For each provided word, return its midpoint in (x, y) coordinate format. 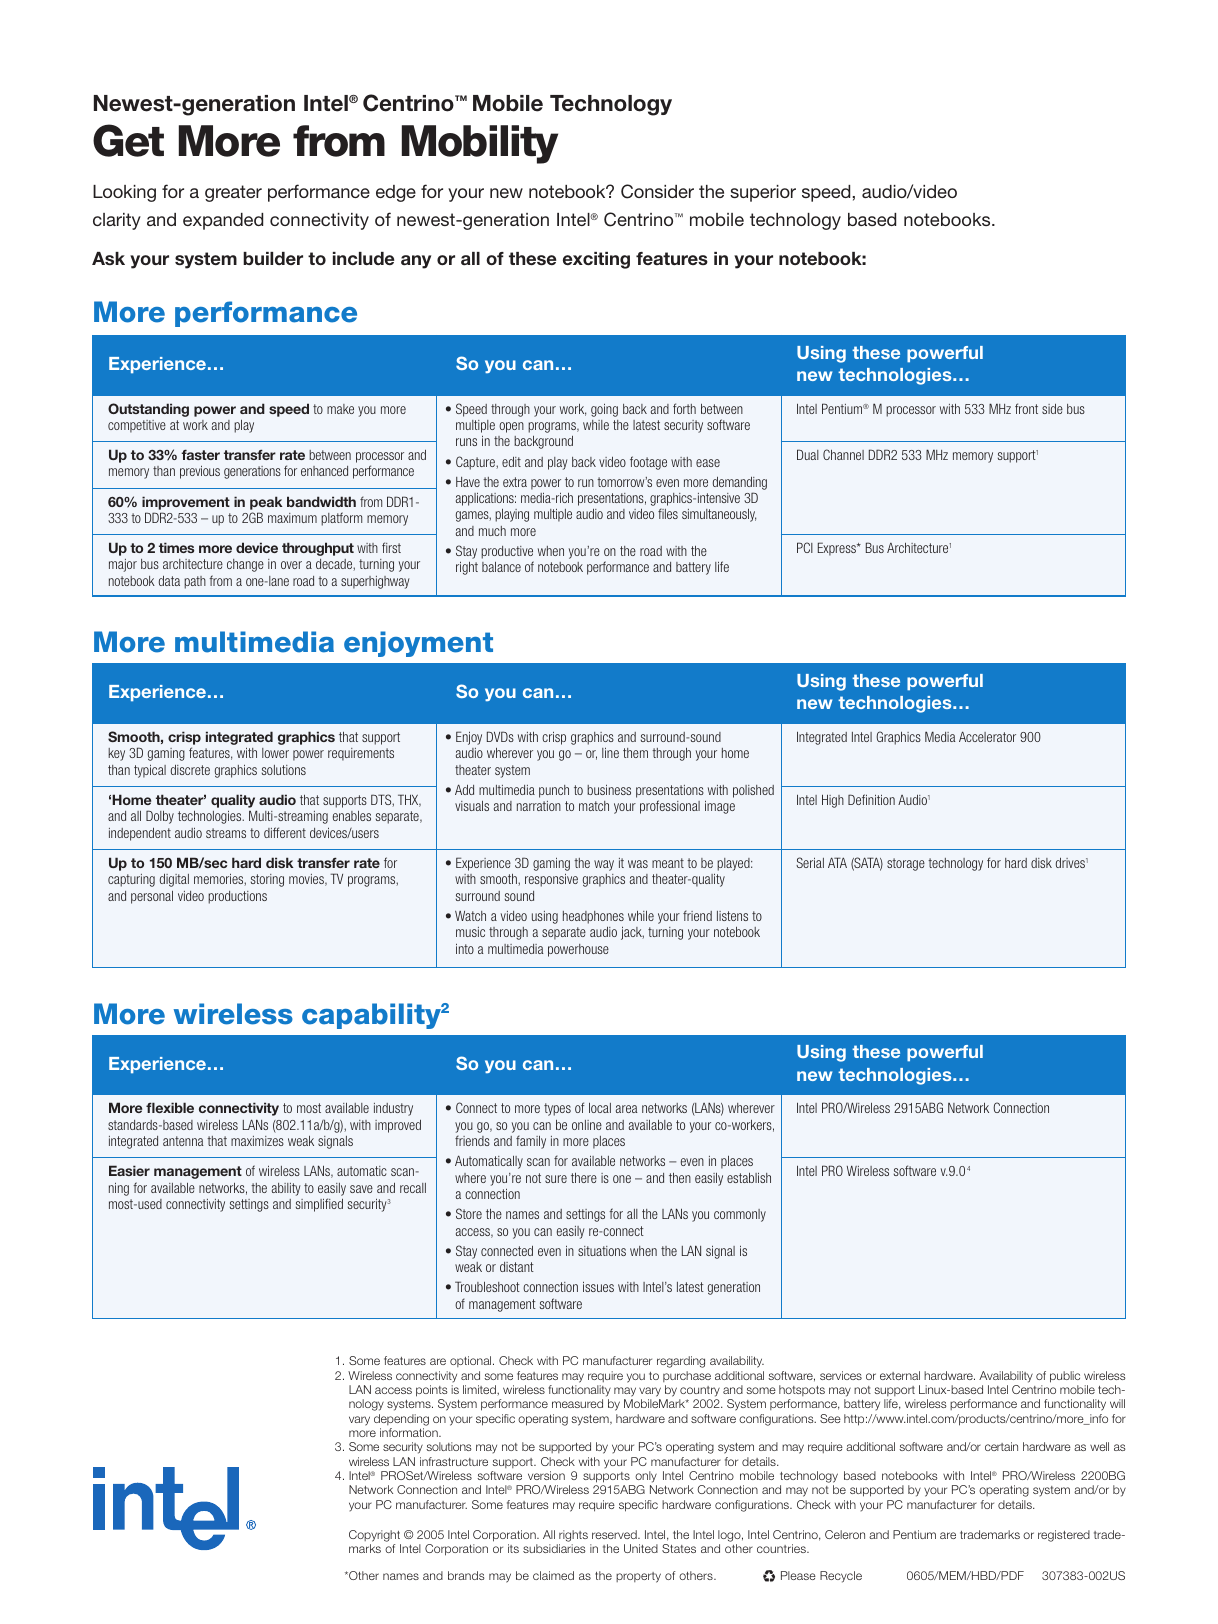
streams (226, 833)
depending (401, 1420)
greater (233, 193)
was (638, 864)
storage (906, 864)
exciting (596, 260)
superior (763, 193)
